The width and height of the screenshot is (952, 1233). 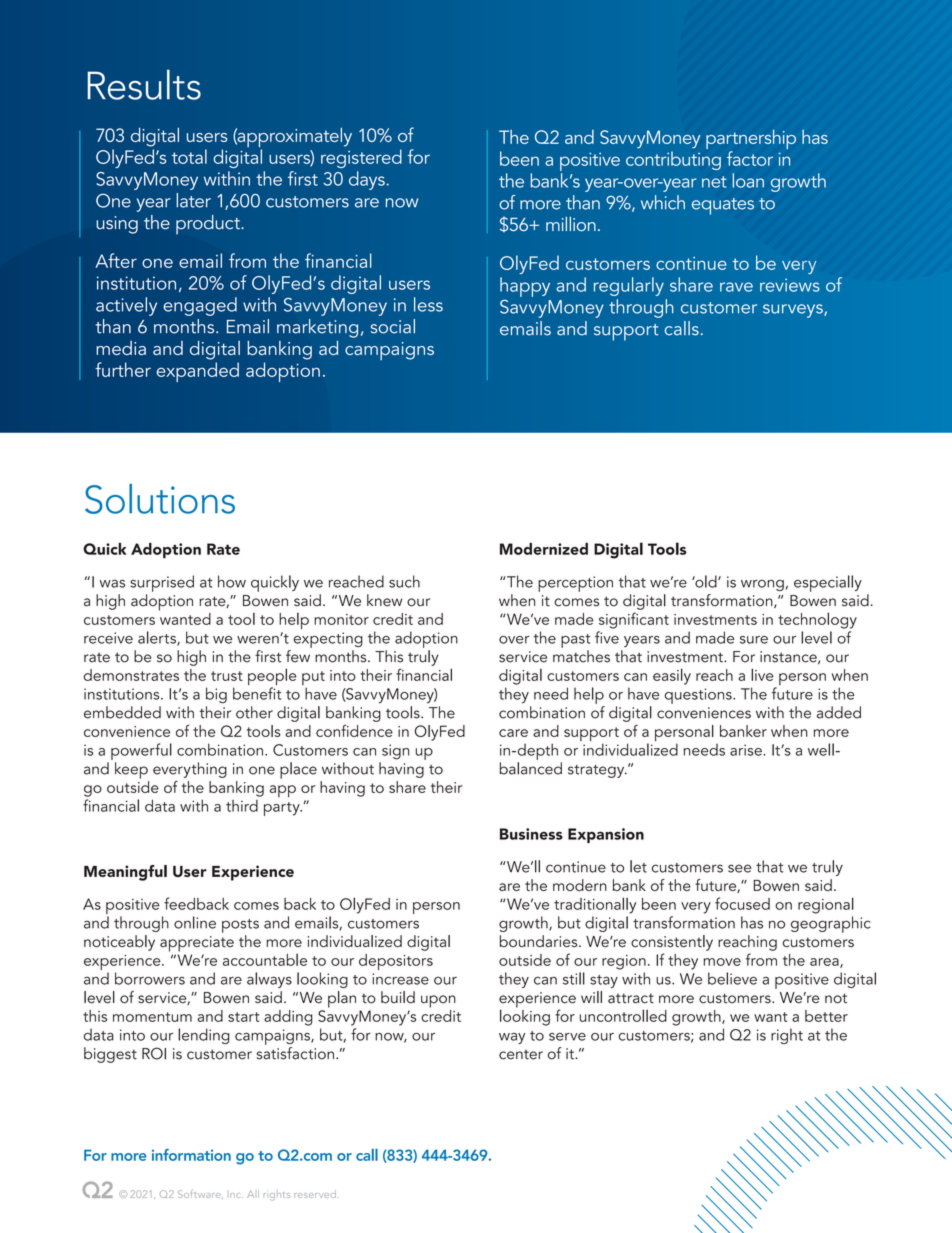 I want to click on alerts, so click(x=158, y=638).
